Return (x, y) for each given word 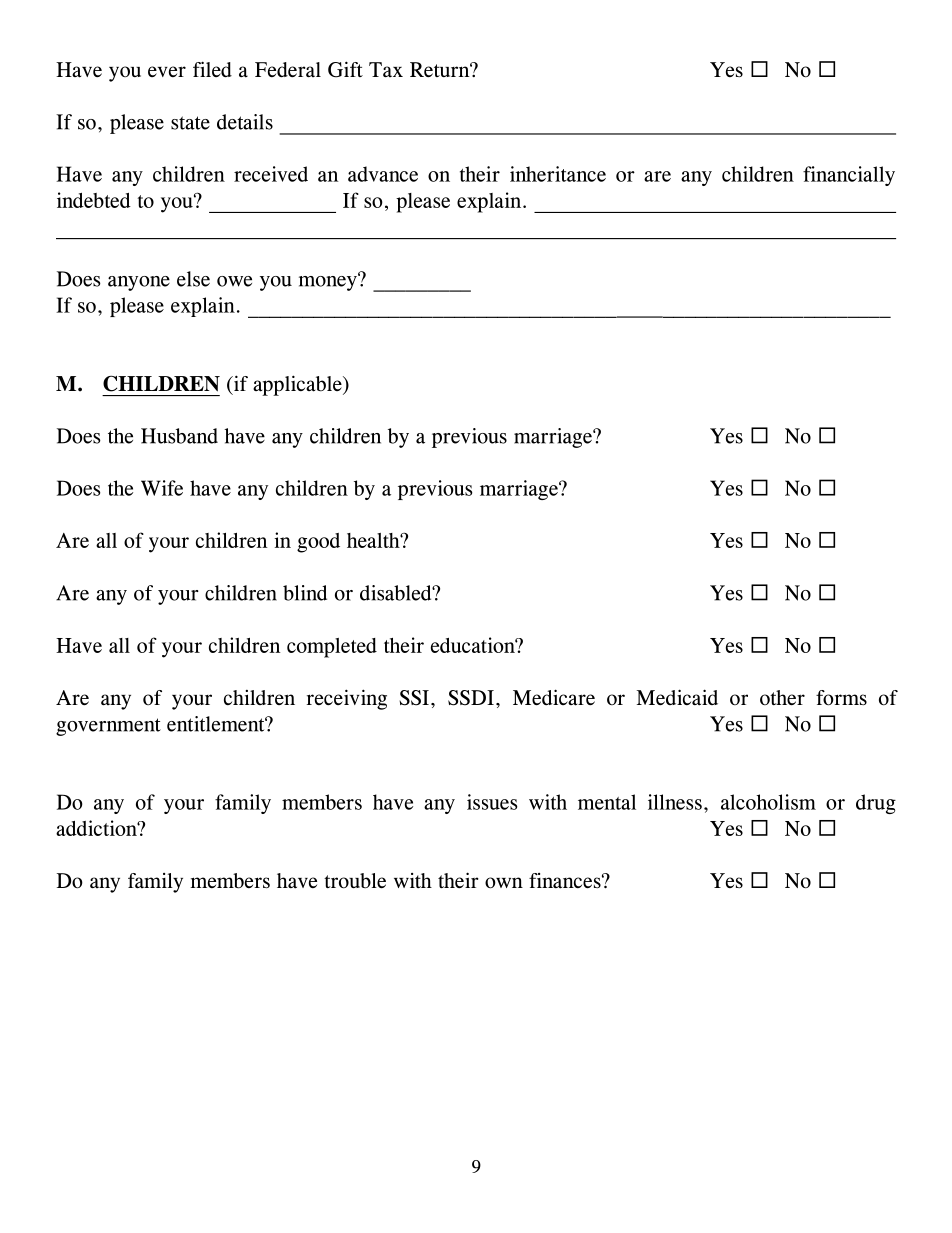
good (318, 543)
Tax (386, 69)
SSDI (471, 698)
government (108, 727)
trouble (355, 881)
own (504, 883)
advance (383, 174)
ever (167, 71)
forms (841, 698)
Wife (162, 488)
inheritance (558, 174)
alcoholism (768, 802)
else (193, 279)
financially (849, 176)
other (782, 697)
